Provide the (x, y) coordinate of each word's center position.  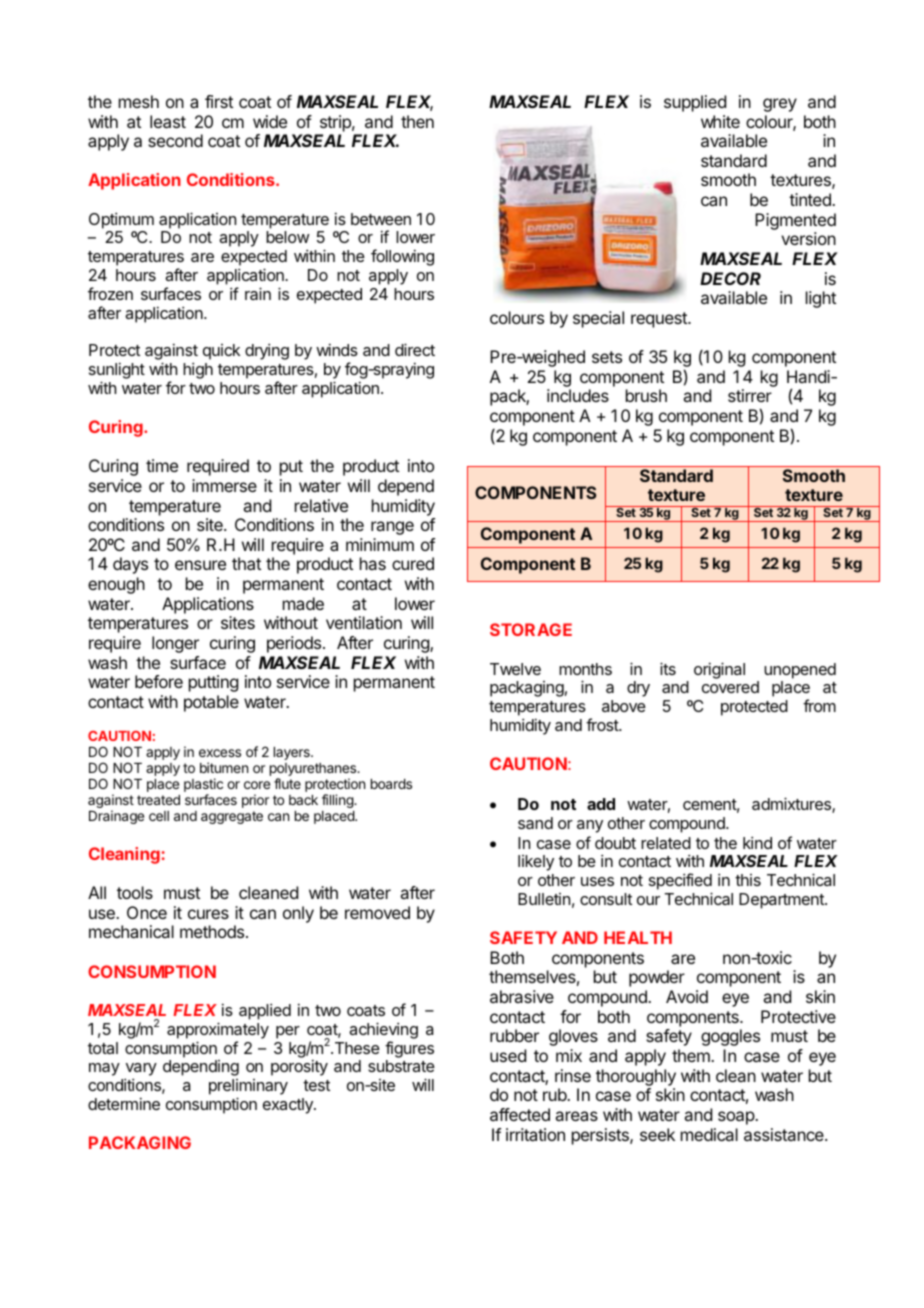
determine (124, 1103)
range (392, 528)
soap (737, 1118)
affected (520, 1114)
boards (391, 784)
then (417, 121)
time (162, 465)
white (720, 121)
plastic (203, 786)
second (175, 140)
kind (757, 842)
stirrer (750, 395)
